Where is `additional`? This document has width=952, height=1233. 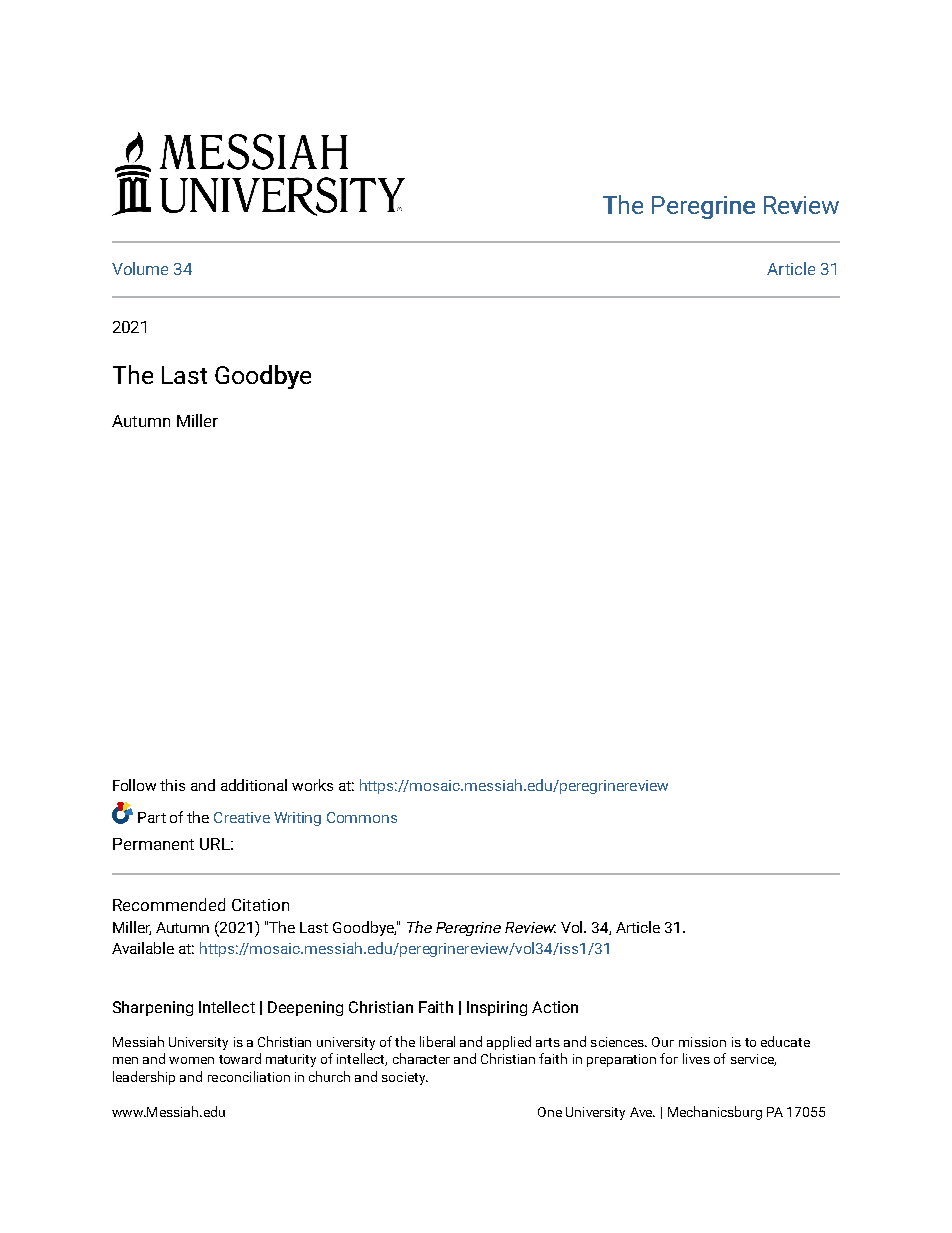 additional is located at coordinates (254, 785).
